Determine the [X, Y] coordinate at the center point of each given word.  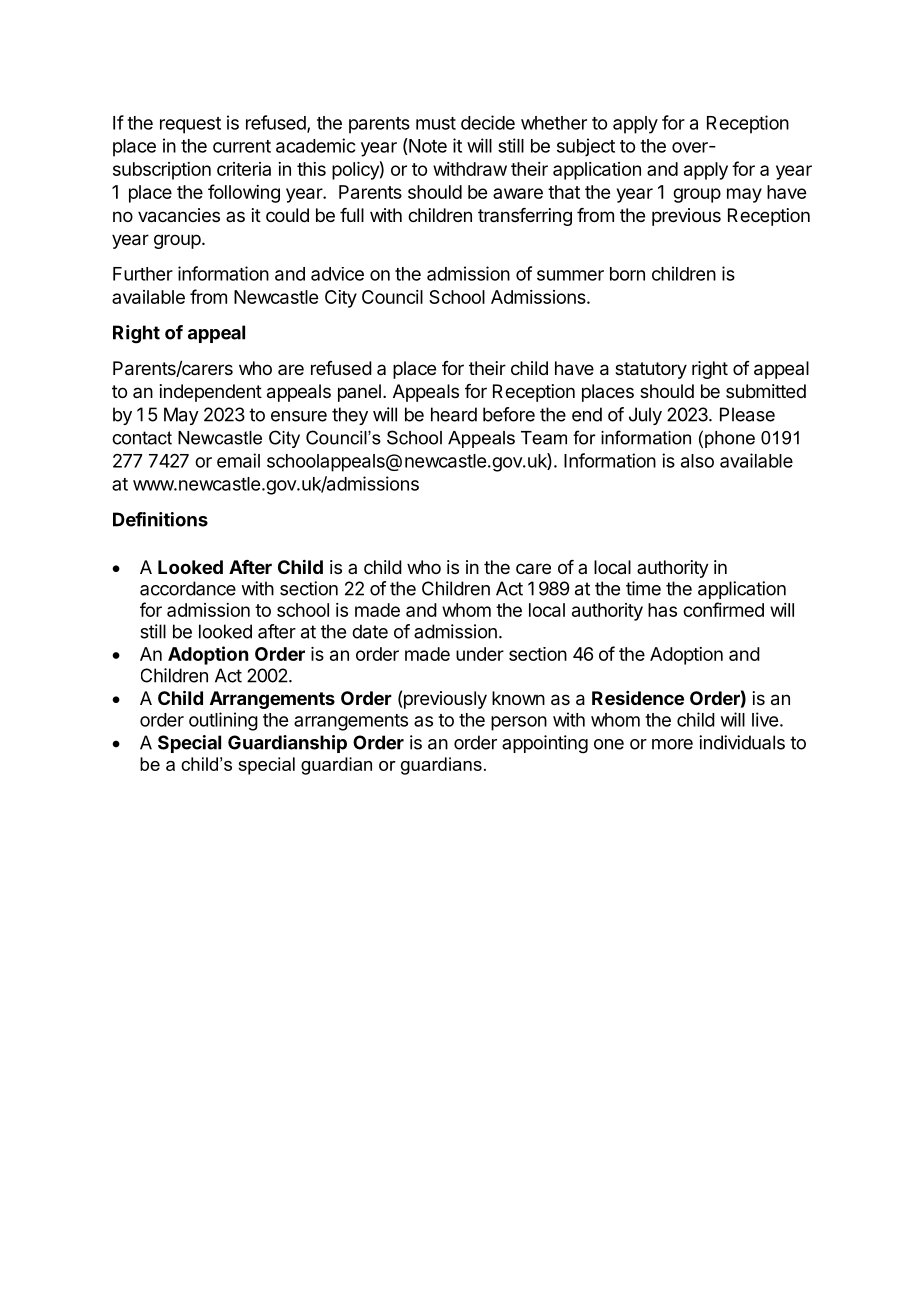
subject [586, 147]
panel [359, 393]
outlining [223, 721]
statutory [651, 370]
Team [544, 438]
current [242, 146]
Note [427, 145]
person [519, 723]
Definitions [160, 519]
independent [211, 393]
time [643, 588]
